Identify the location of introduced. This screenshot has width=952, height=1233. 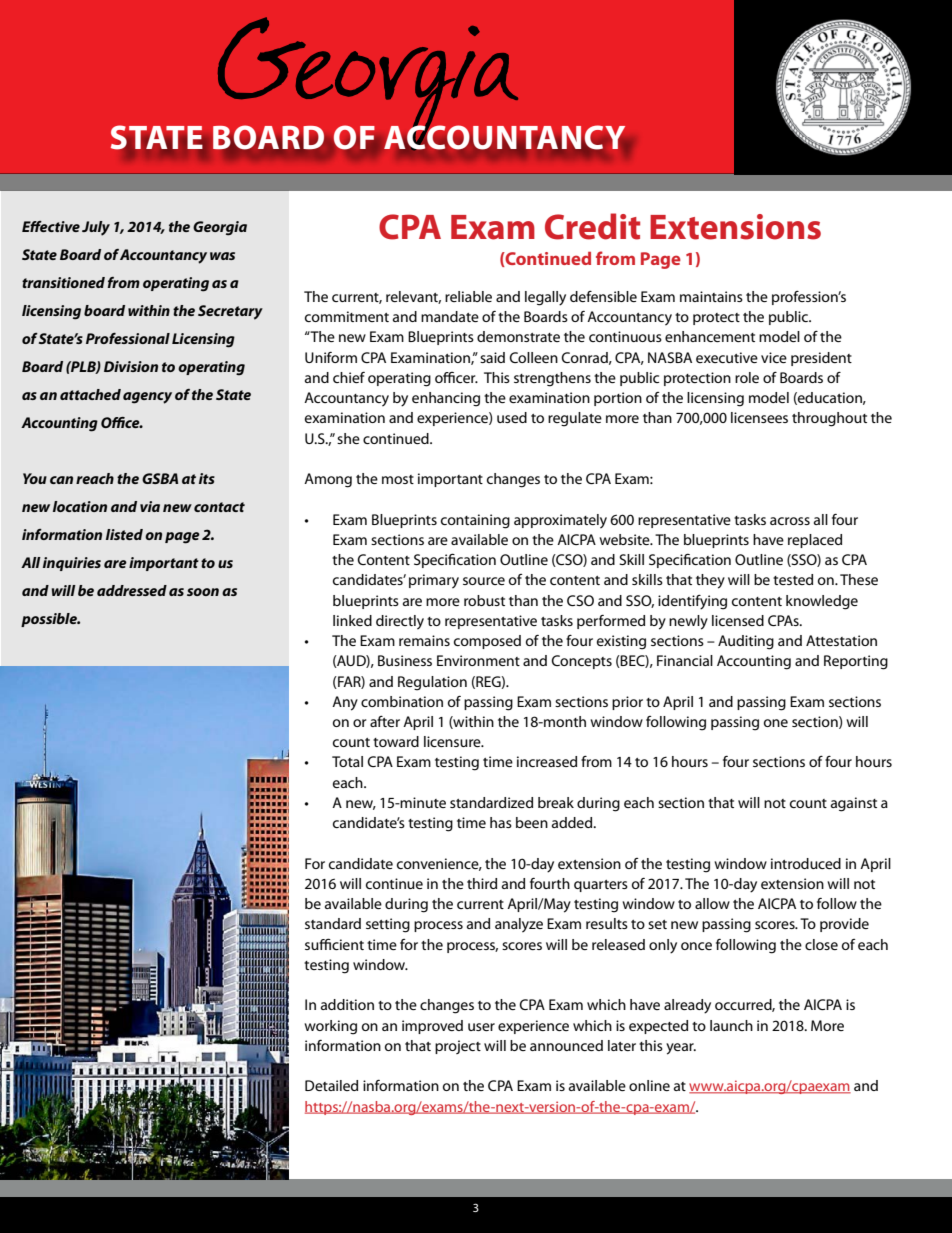
(806, 863).
